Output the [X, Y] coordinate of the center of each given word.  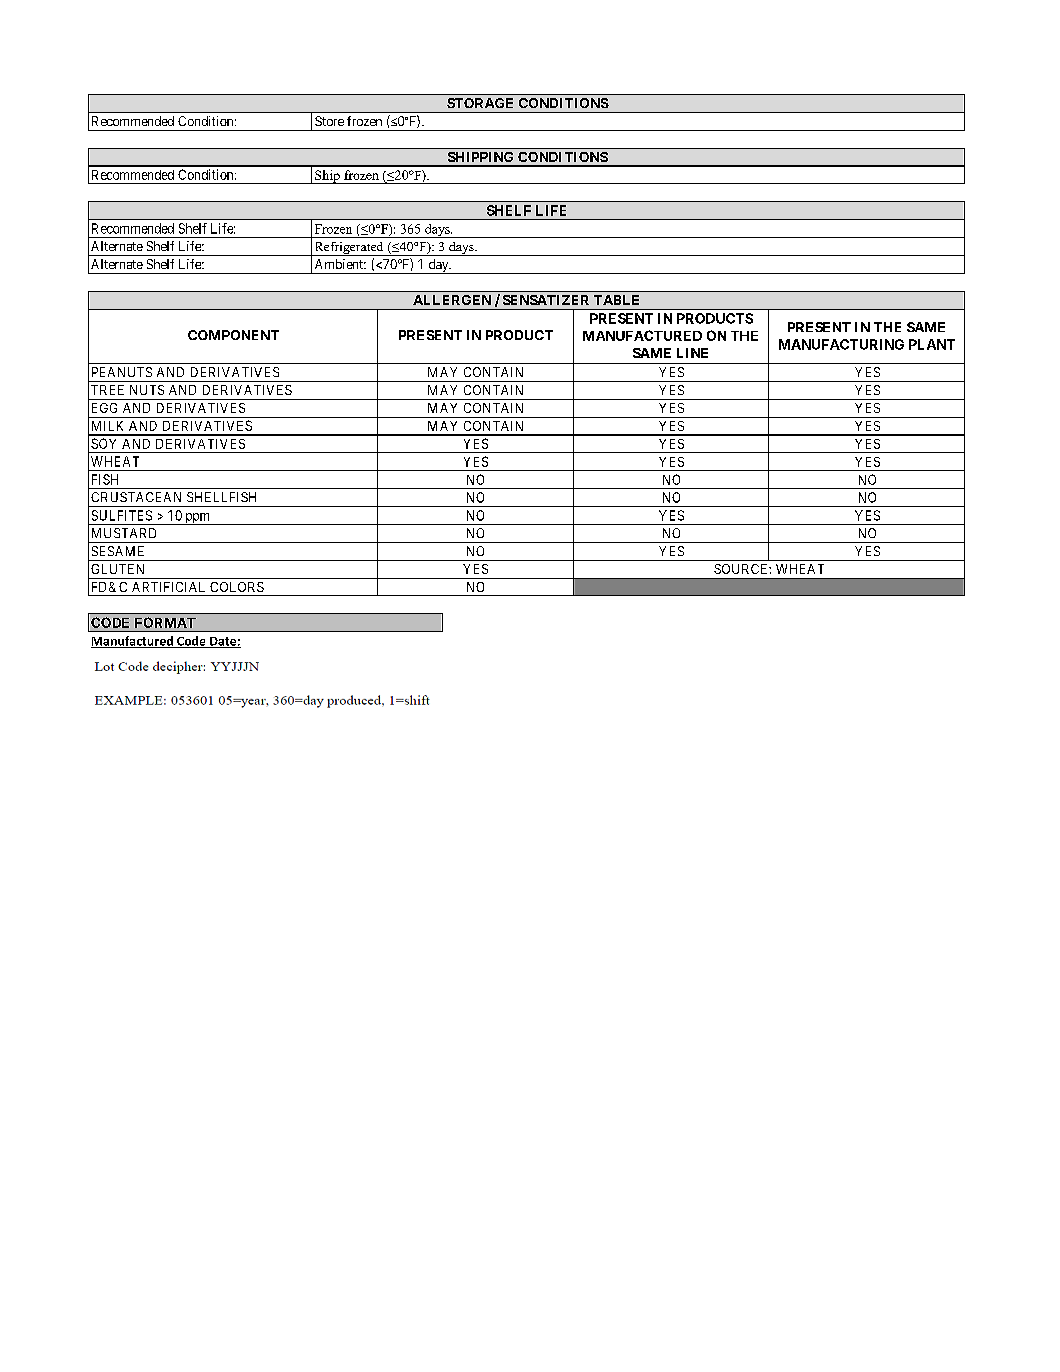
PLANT [932, 344]
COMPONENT [233, 335]
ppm [198, 519]
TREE [107, 390]
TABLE [616, 300]
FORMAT [165, 622]
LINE [692, 353]
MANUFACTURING [841, 344]
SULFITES [122, 515]
